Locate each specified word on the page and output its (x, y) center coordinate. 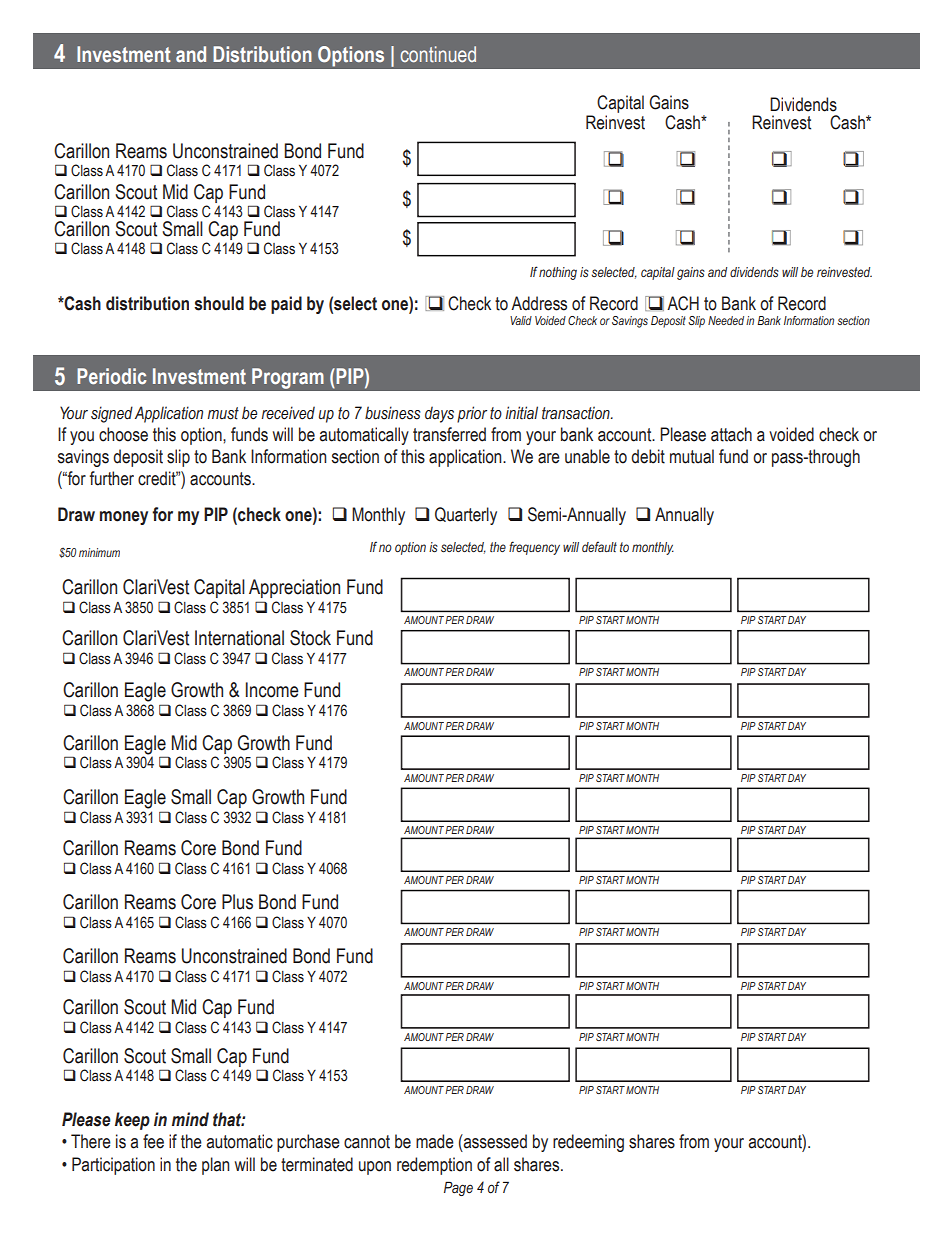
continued (438, 54)
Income (272, 690)
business (392, 413)
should (219, 303)
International (239, 638)
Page (458, 1188)
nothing (558, 273)
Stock (310, 638)
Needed (726, 320)
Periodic (112, 376)
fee (153, 1141)
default (599, 546)
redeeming (588, 1143)
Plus (237, 902)
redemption (434, 1166)
